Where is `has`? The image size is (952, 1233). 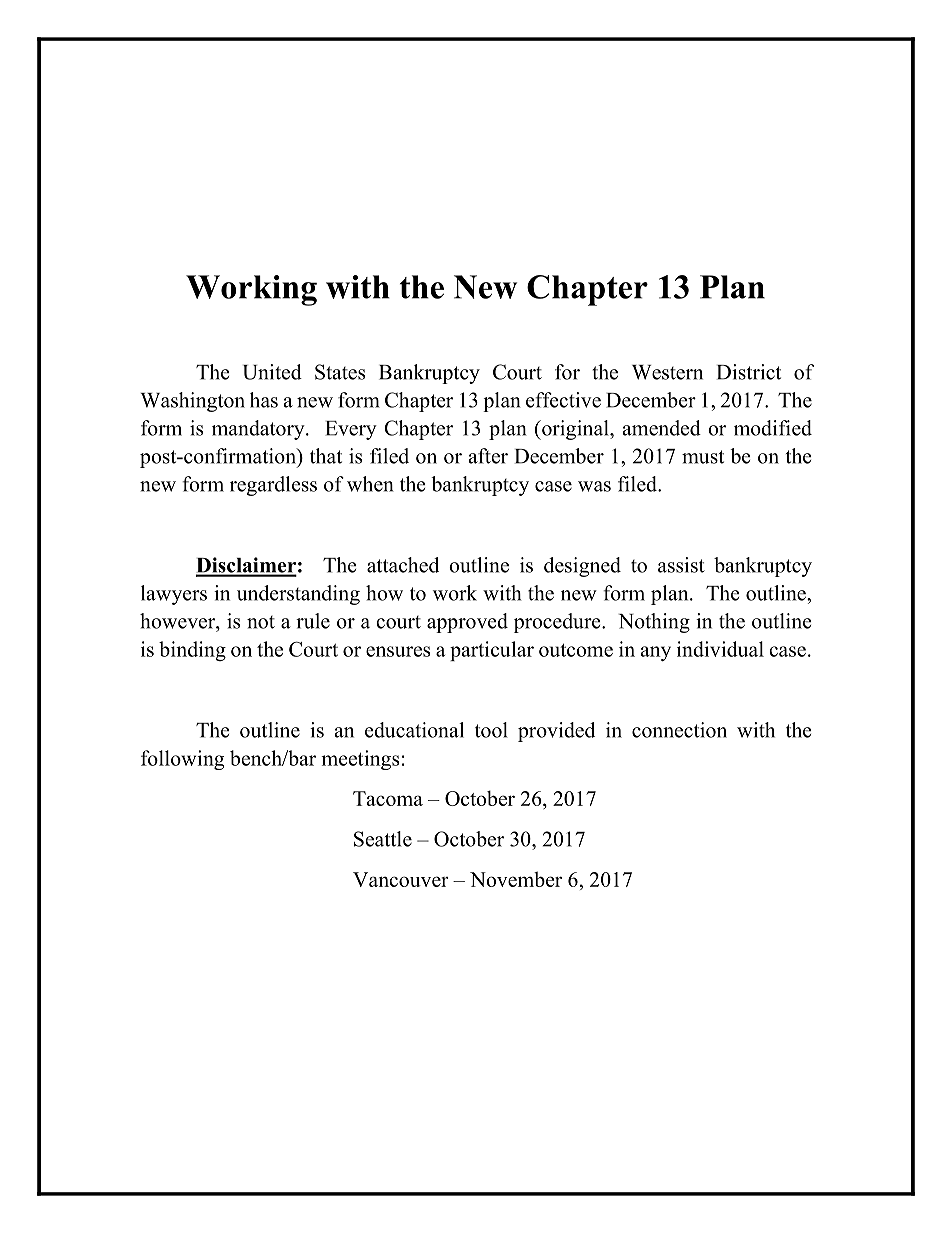
has is located at coordinates (264, 400).
